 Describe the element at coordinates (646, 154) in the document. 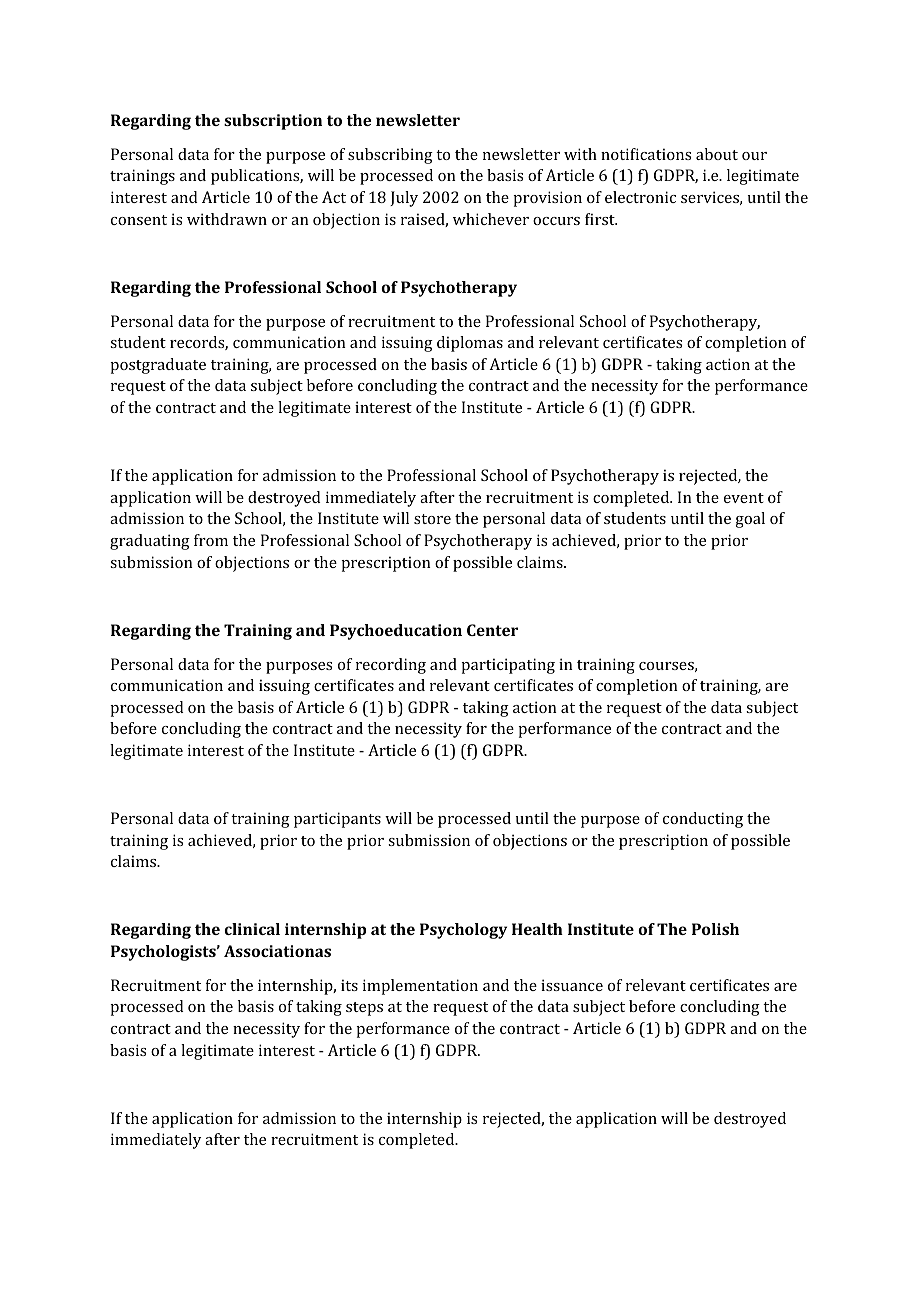

I see `notifications` at that location.
